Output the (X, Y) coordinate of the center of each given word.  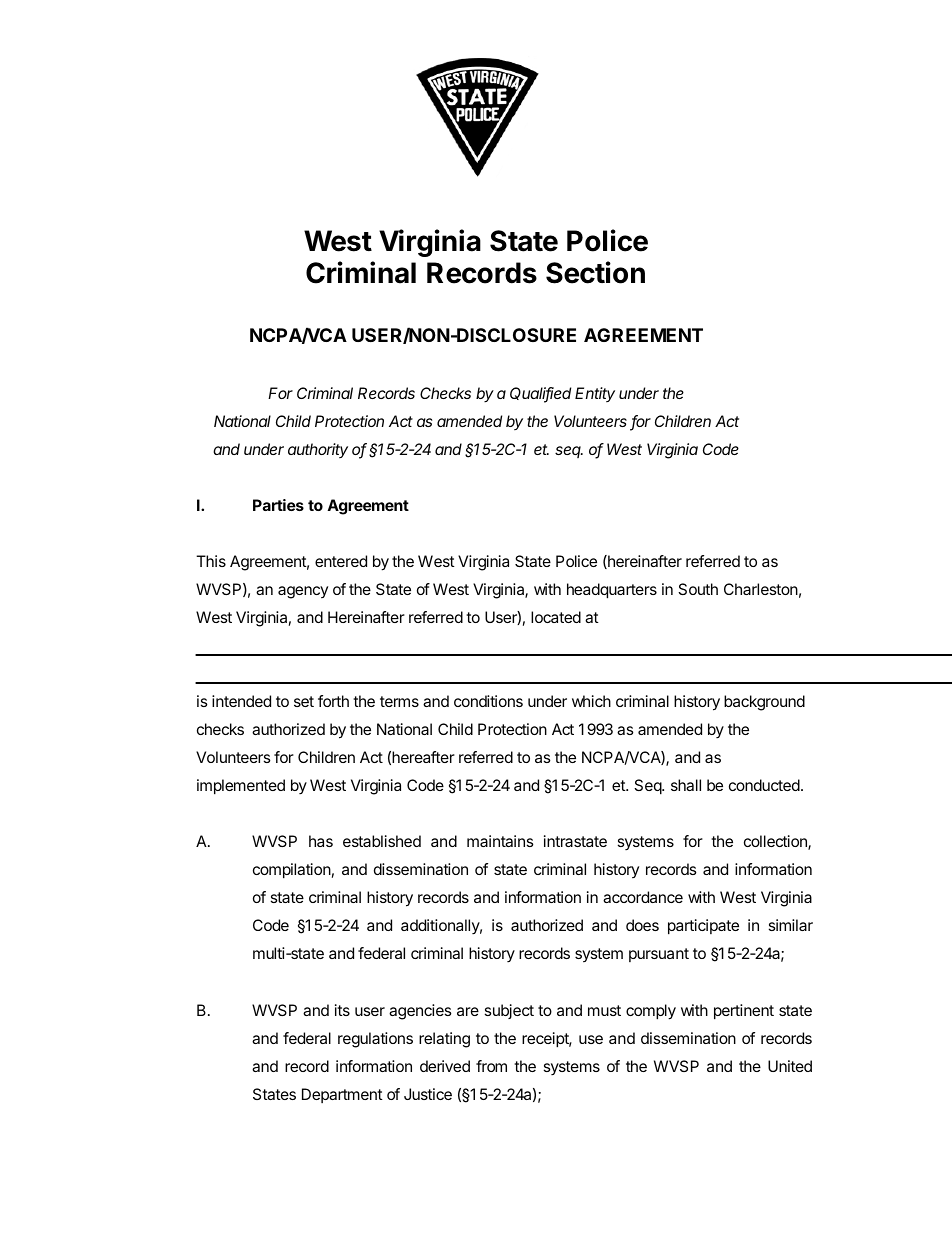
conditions (488, 701)
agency (303, 592)
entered (341, 561)
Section (595, 272)
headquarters (612, 591)
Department (342, 1095)
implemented (241, 787)
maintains (500, 841)
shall (686, 785)
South (698, 589)
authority (318, 450)
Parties (278, 505)
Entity (595, 394)
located (556, 617)
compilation (292, 871)
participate (703, 927)
